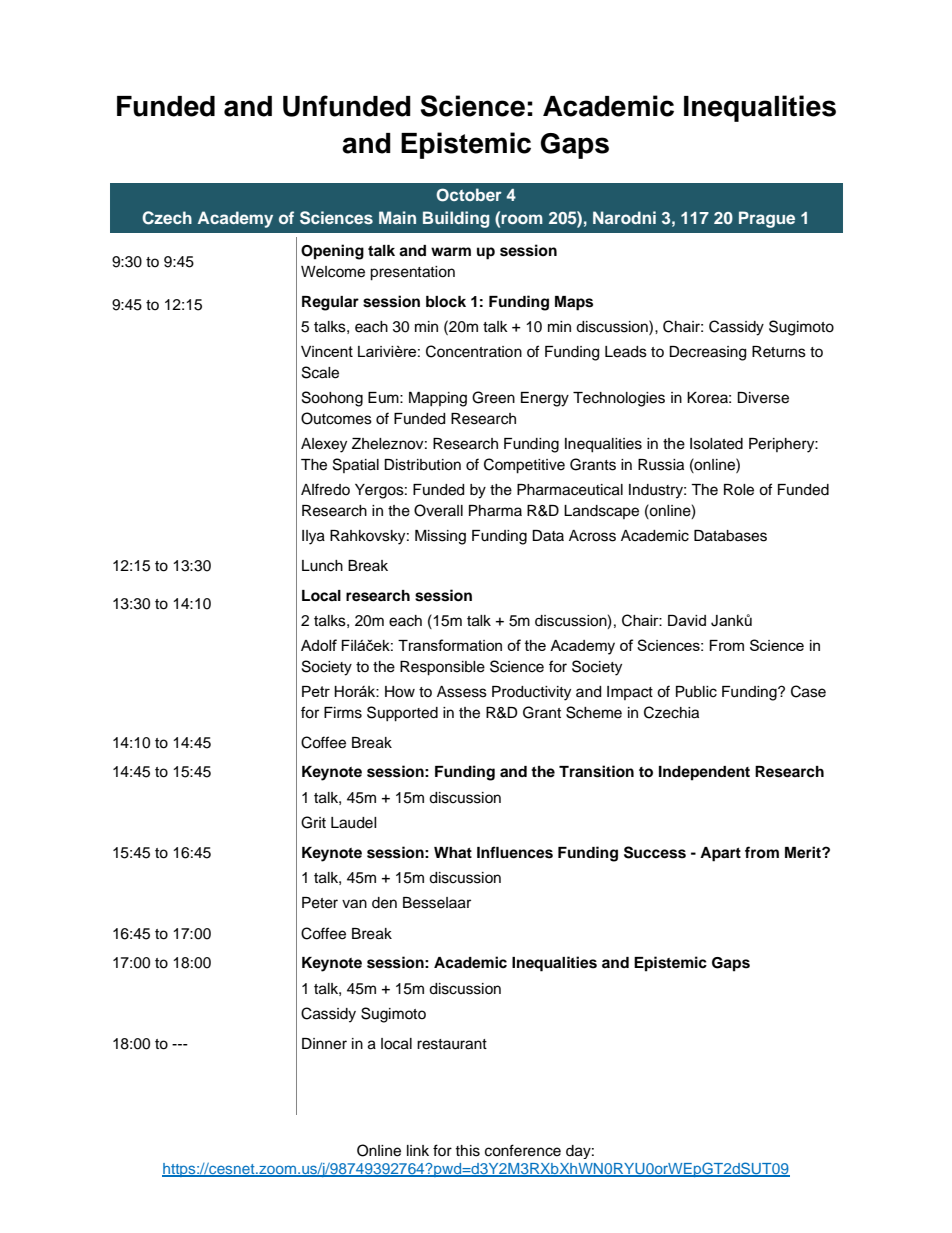  What do you see at coordinates (523, 1150) in the page?
I see `conference` at bounding box center [523, 1150].
